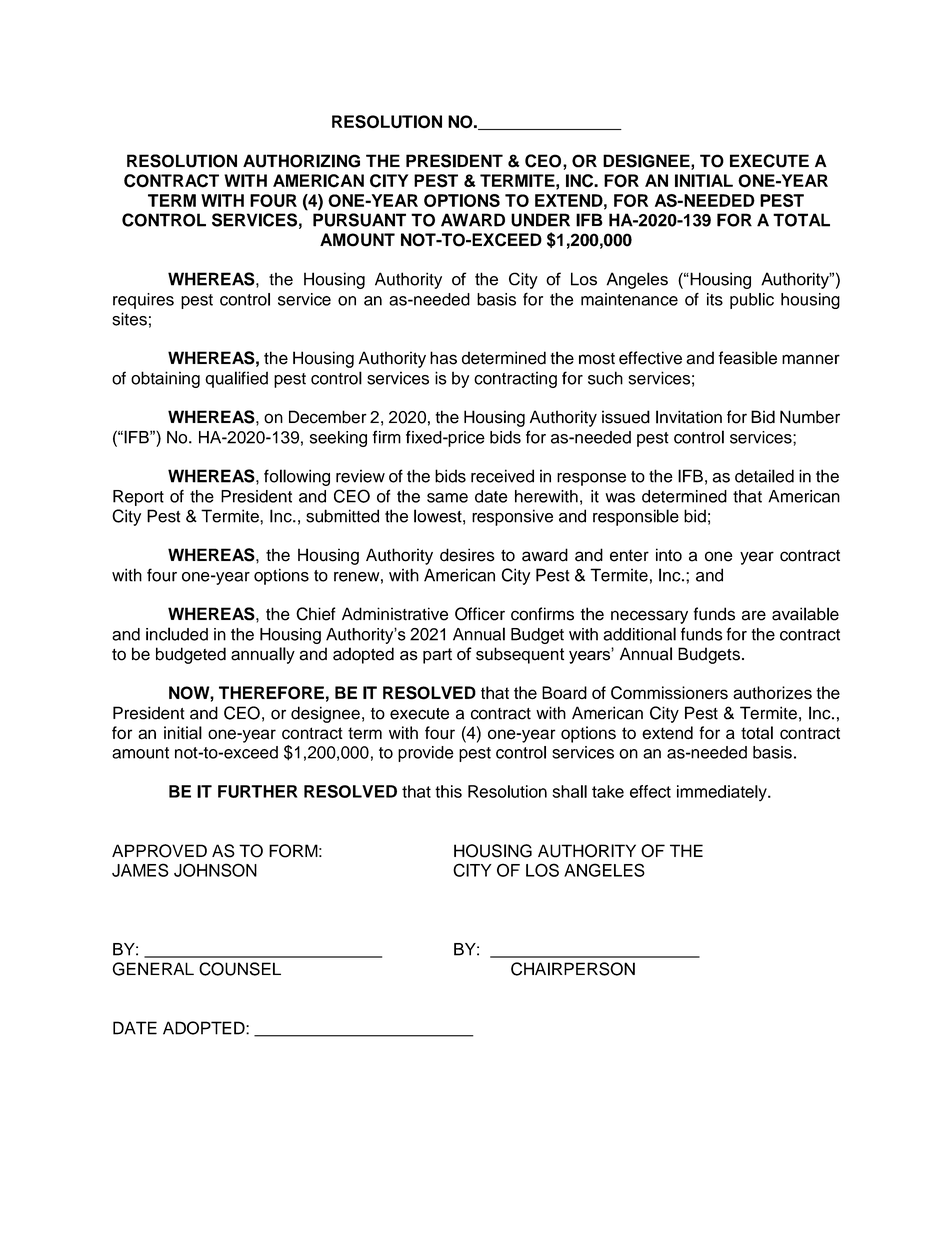 The width and height of the image is (952, 1233). What do you see at coordinates (723, 793) in the image?
I see `immediately` at bounding box center [723, 793].
